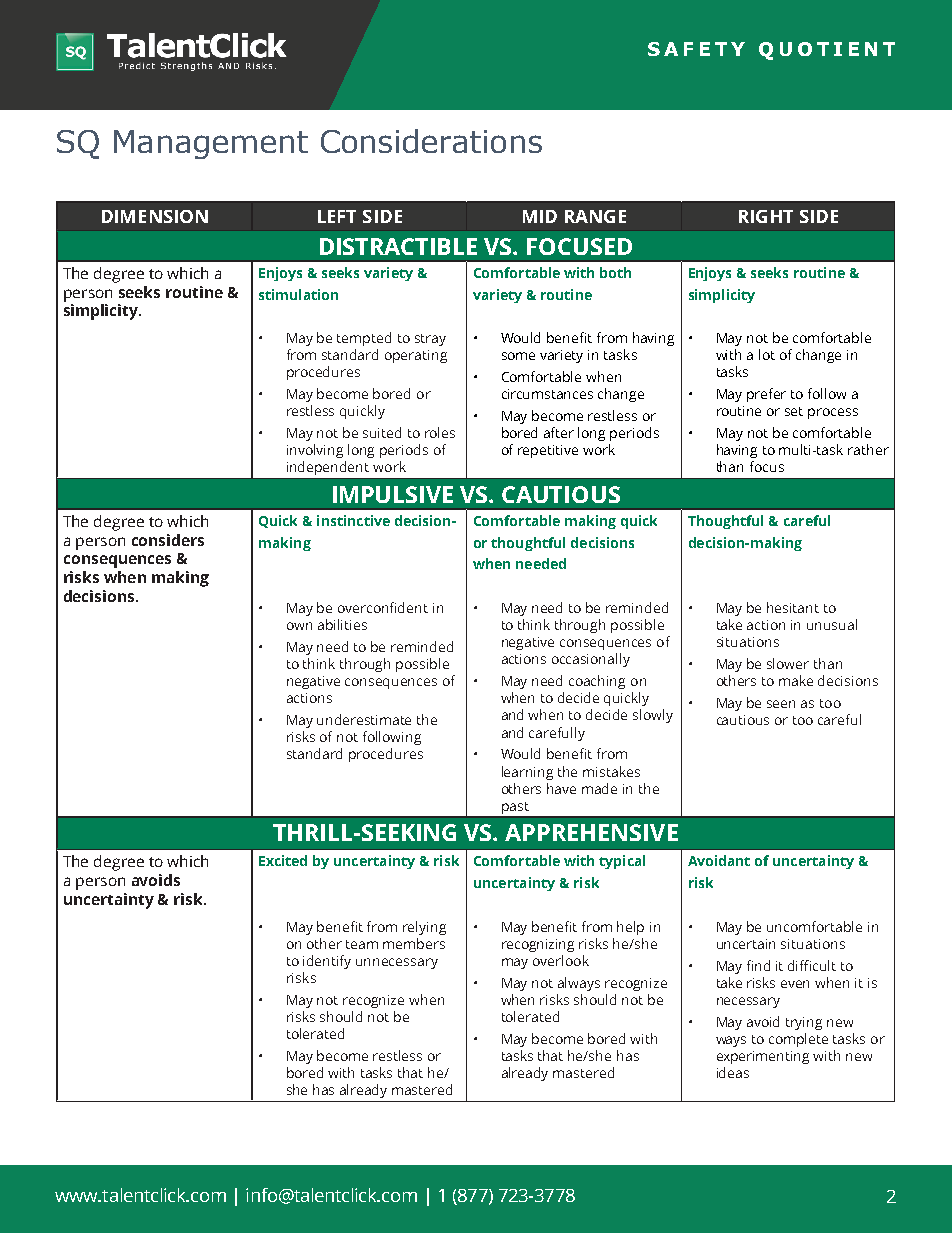  What do you see at coordinates (327, 962) in the image?
I see `identify` at bounding box center [327, 962].
